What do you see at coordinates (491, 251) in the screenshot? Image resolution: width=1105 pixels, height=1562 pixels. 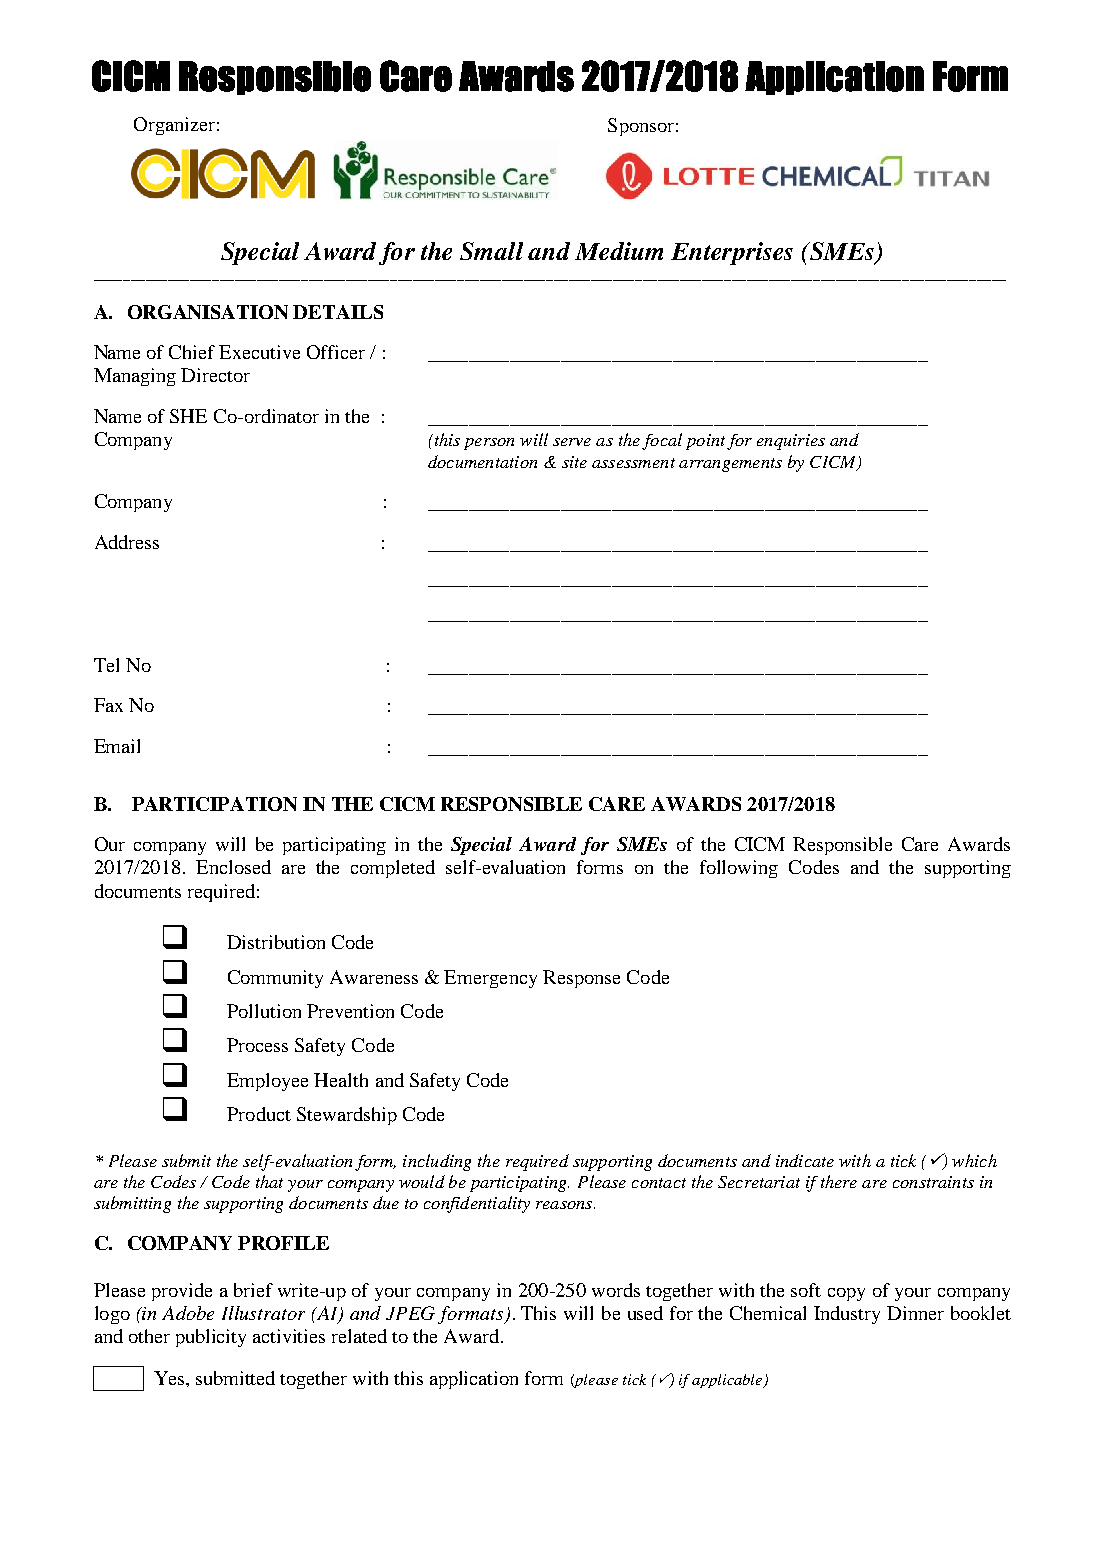 I see `Small` at bounding box center [491, 251].
